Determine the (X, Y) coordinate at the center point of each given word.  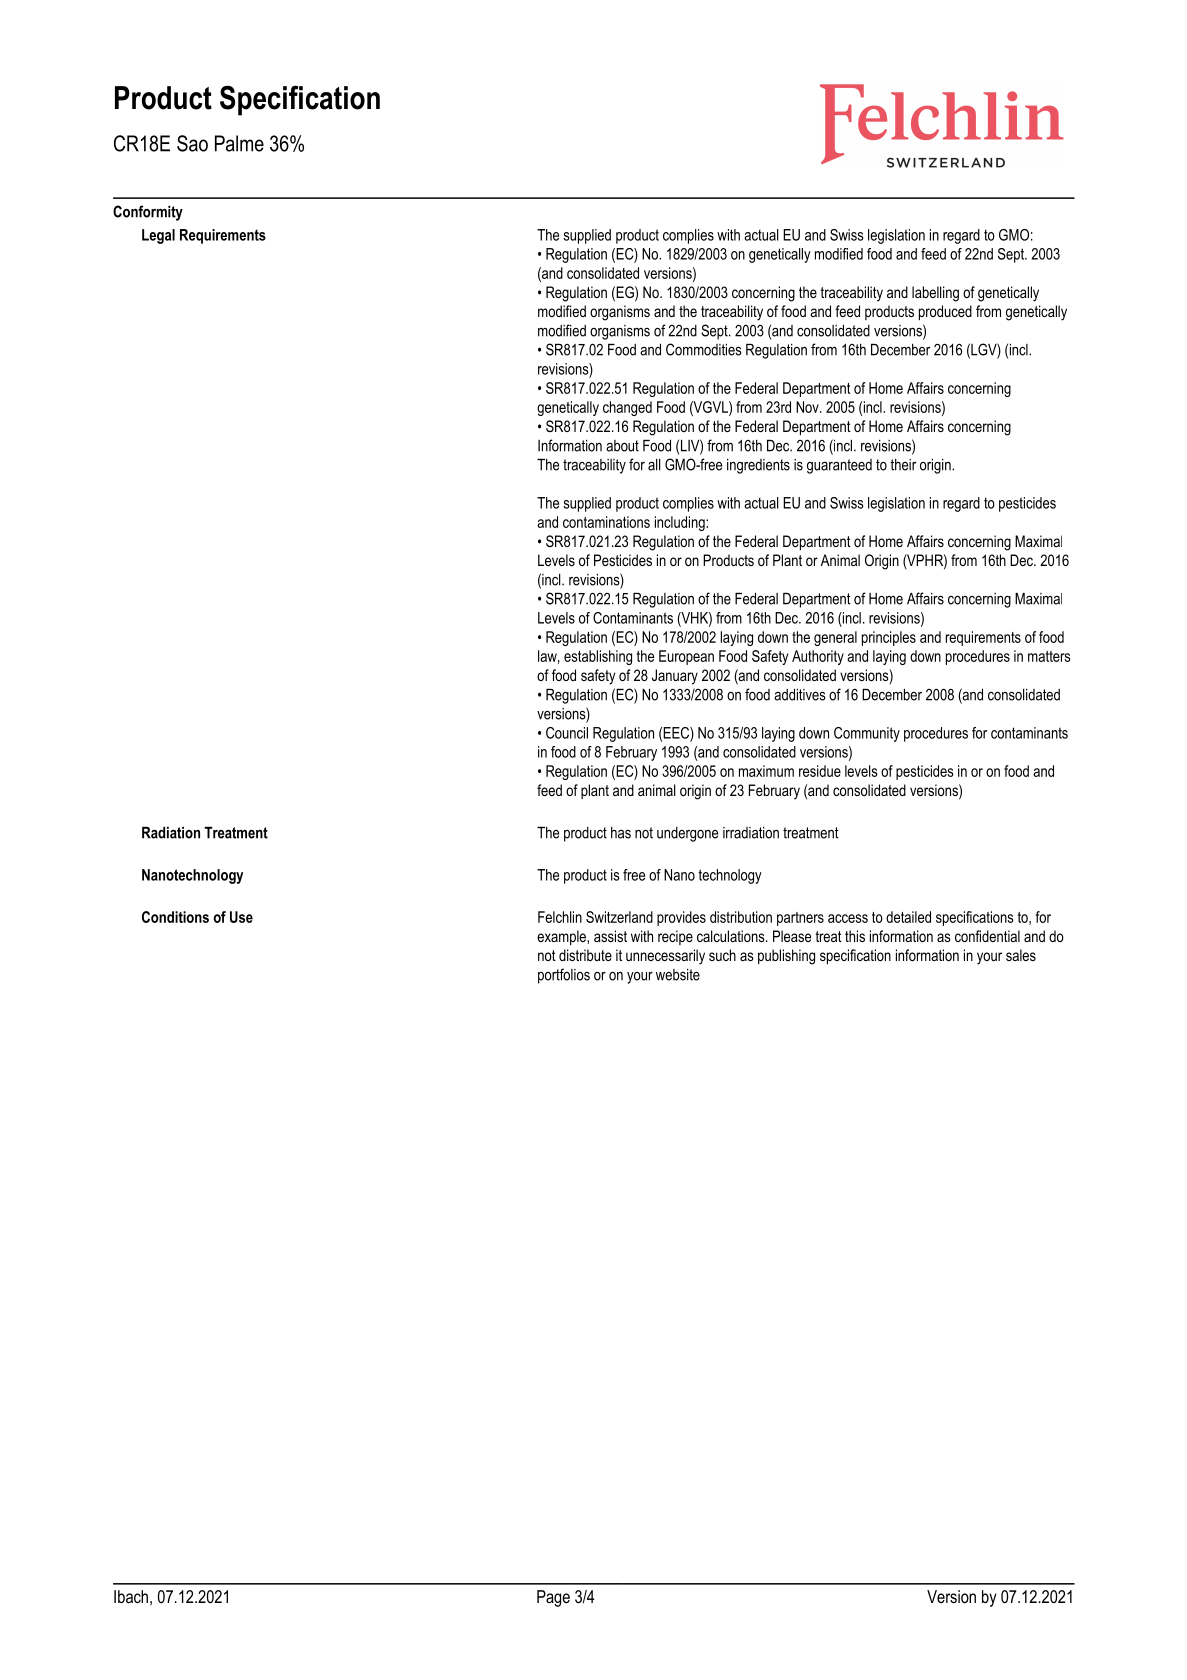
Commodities (704, 349)
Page (553, 1598)
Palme (239, 143)
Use (241, 917)
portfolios (564, 976)
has (621, 833)
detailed (908, 917)
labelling (935, 294)
